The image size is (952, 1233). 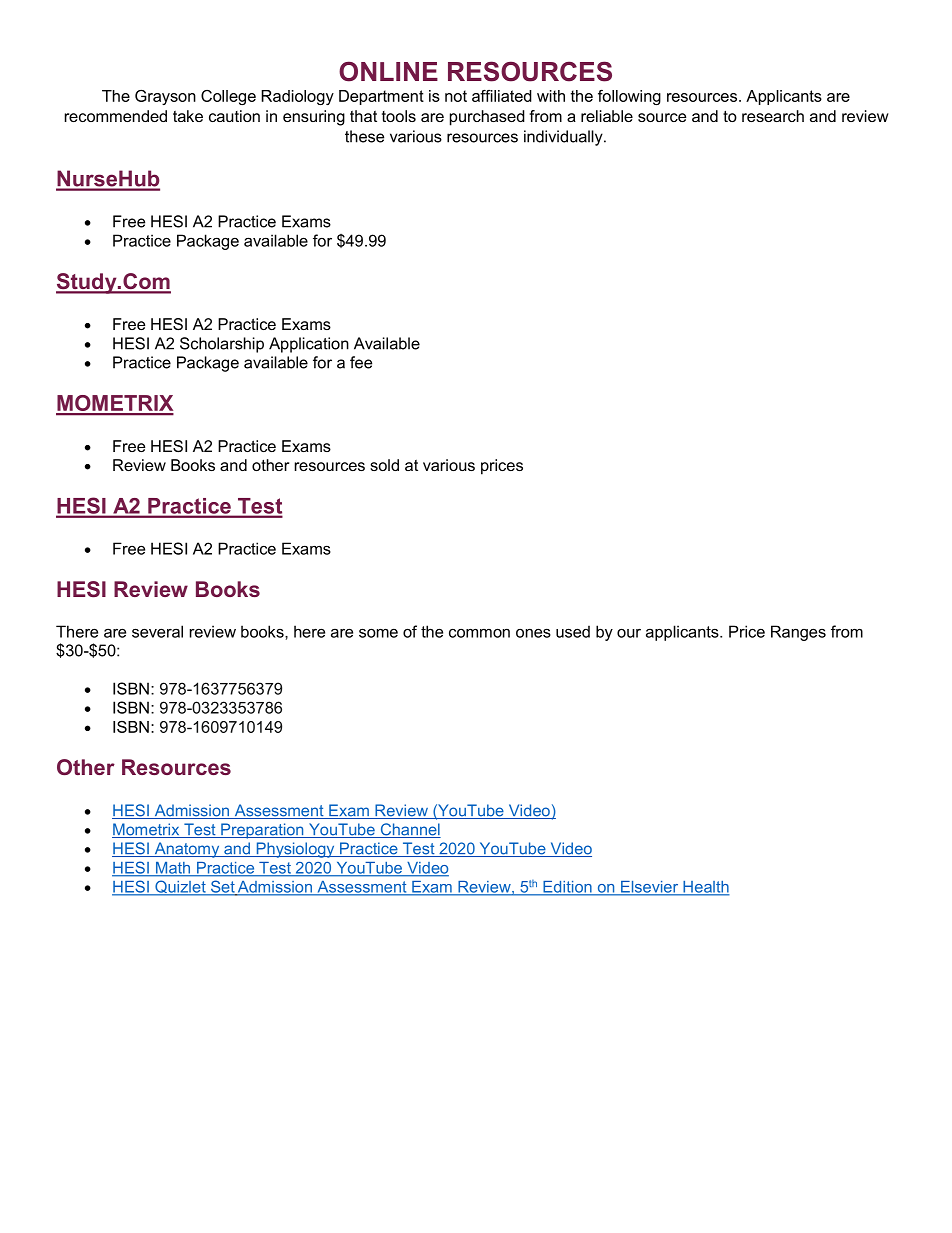 I want to click on Ranges, so click(x=798, y=633).
